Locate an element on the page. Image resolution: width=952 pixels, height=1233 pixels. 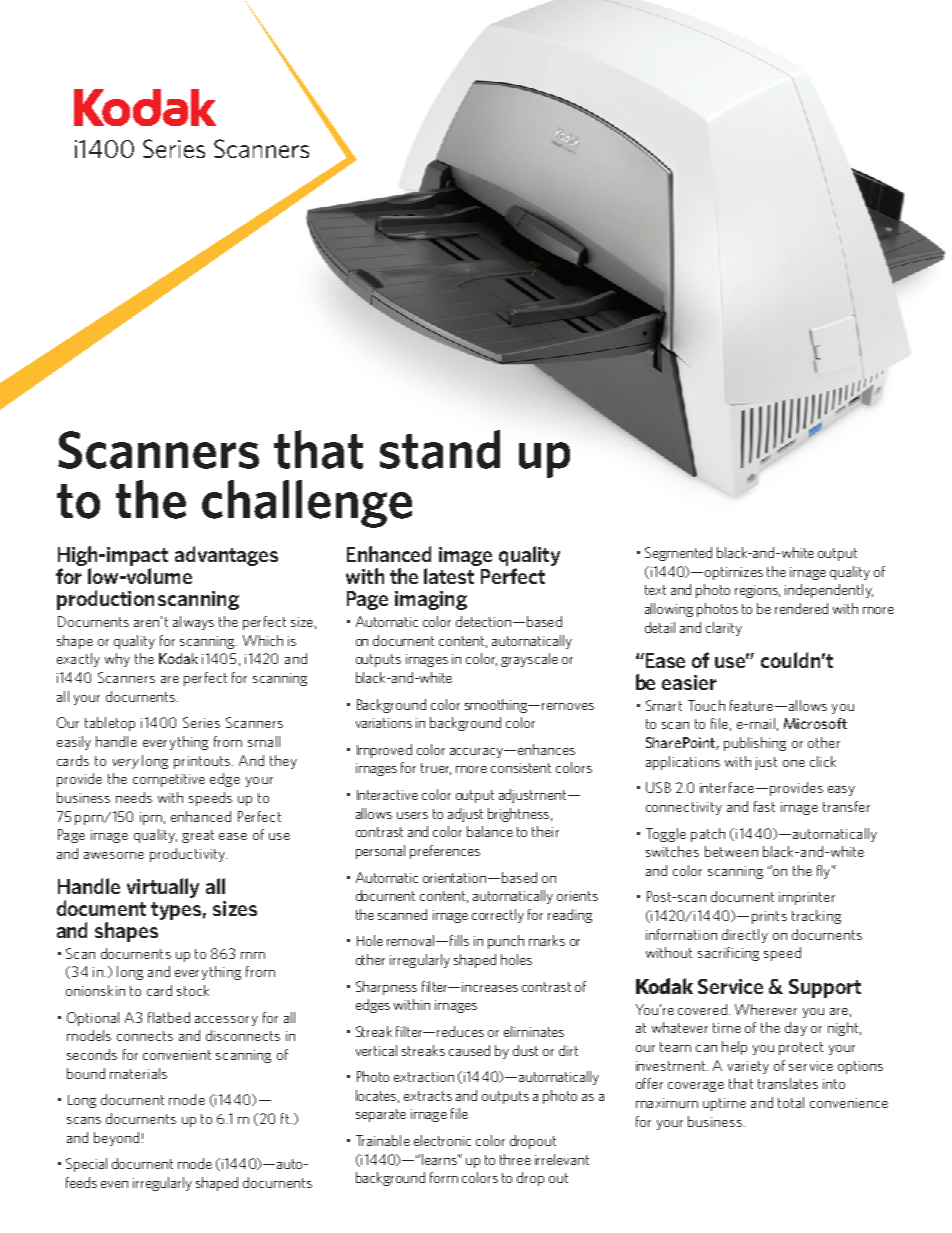
users is located at coordinates (412, 815).
